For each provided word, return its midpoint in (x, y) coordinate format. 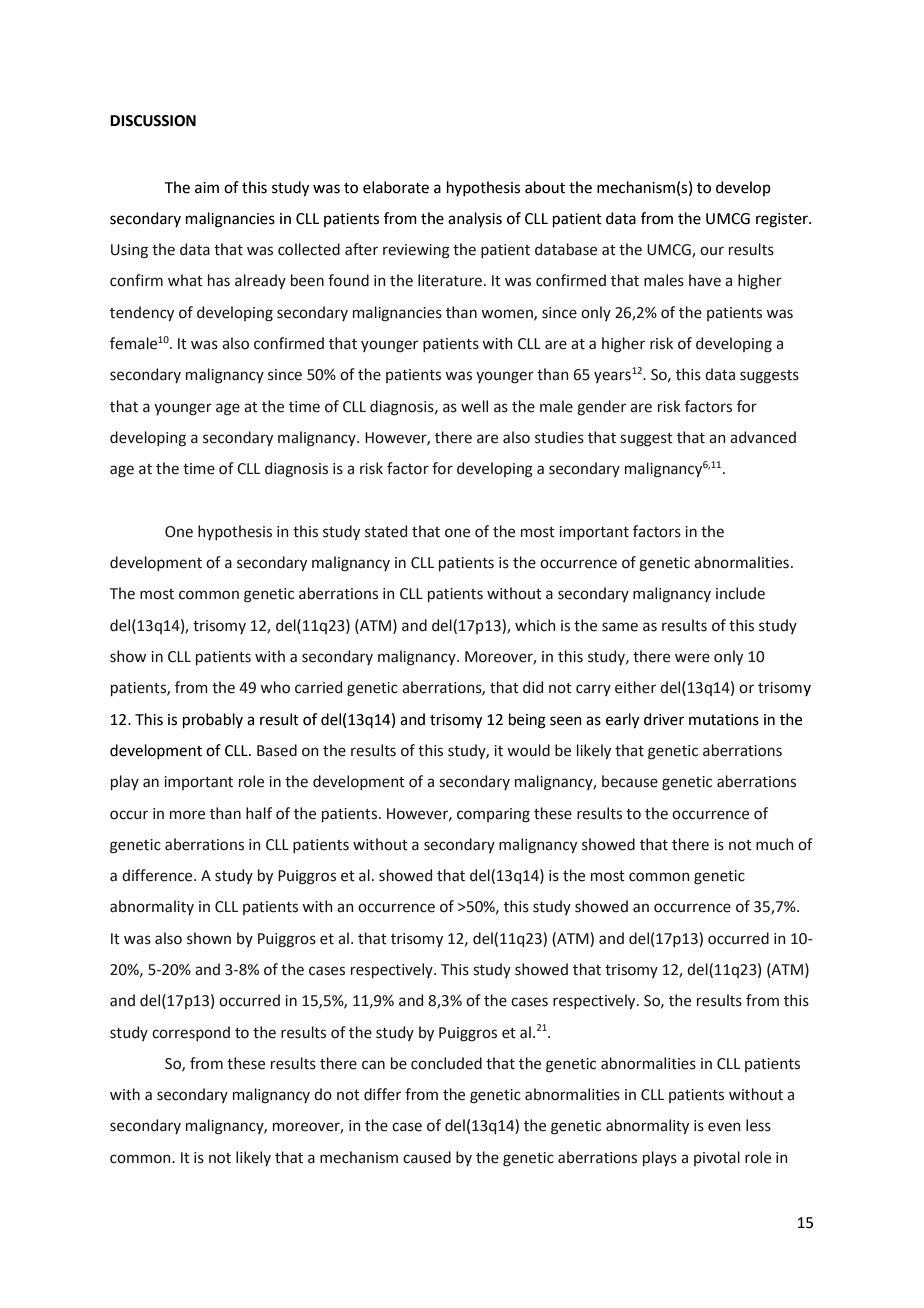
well (474, 406)
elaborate (396, 187)
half (259, 813)
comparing (493, 815)
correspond (191, 1033)
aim (207, 188)
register (783, 220)
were (692, 658)
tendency (142, 313)
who (275, 687)
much (774, 844)
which (535, 625)
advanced (763, 437)
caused (427, 1157)
